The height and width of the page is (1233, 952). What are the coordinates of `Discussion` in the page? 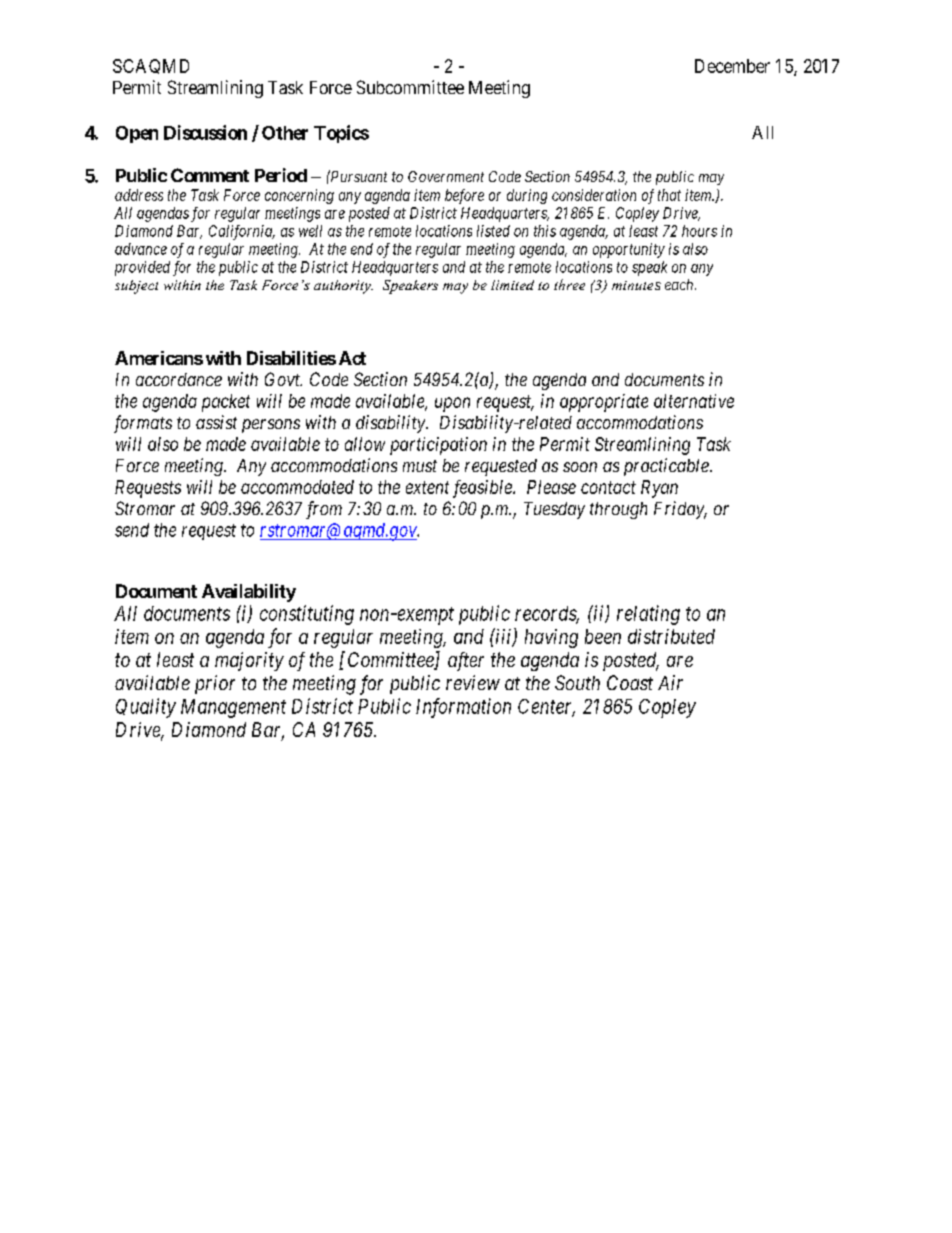 It's located at (205, 132).
